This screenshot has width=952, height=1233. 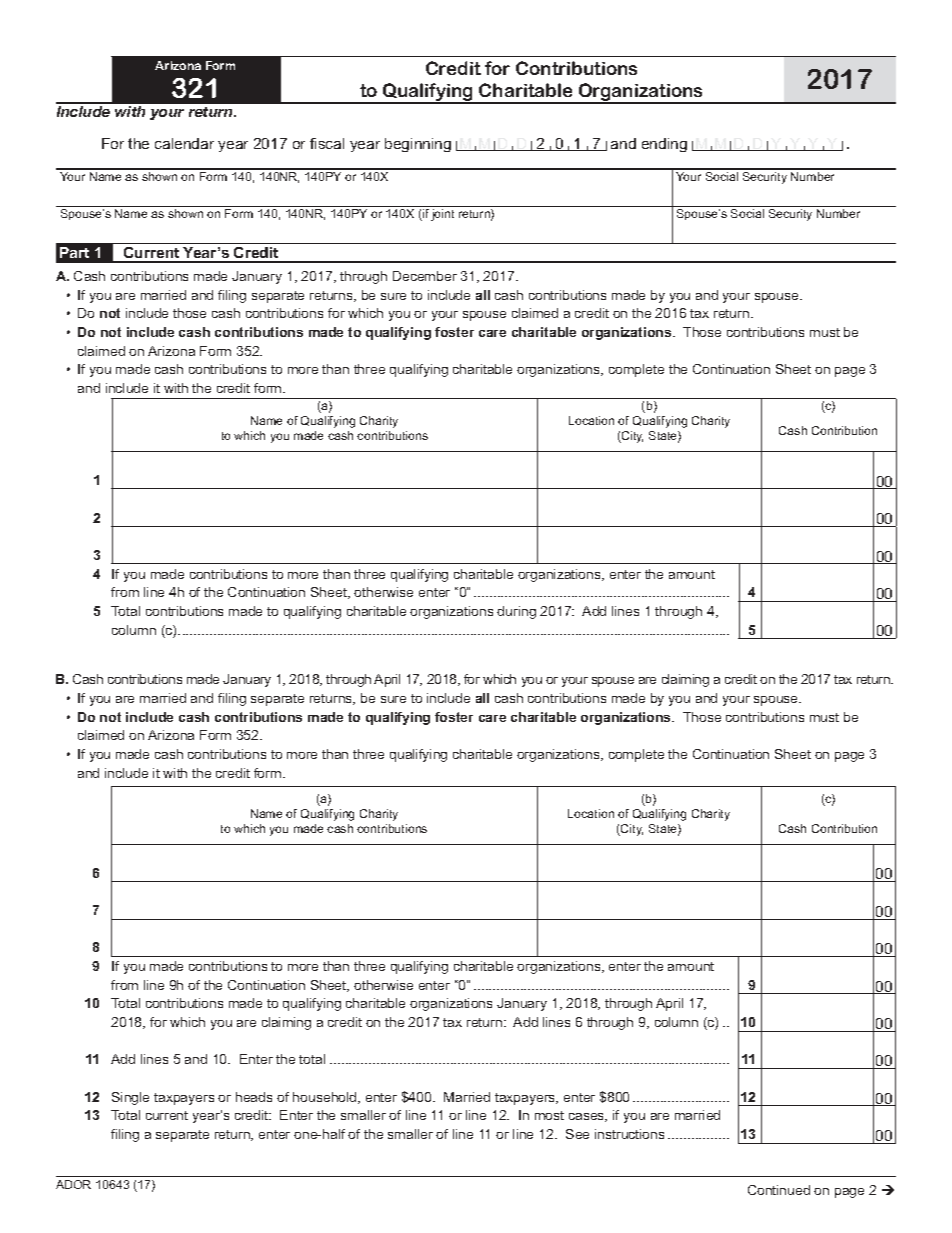 What do you see at coordinates (254, 1097) in the screenshot?
I see `heads` at bounding box center [254, 1097].
